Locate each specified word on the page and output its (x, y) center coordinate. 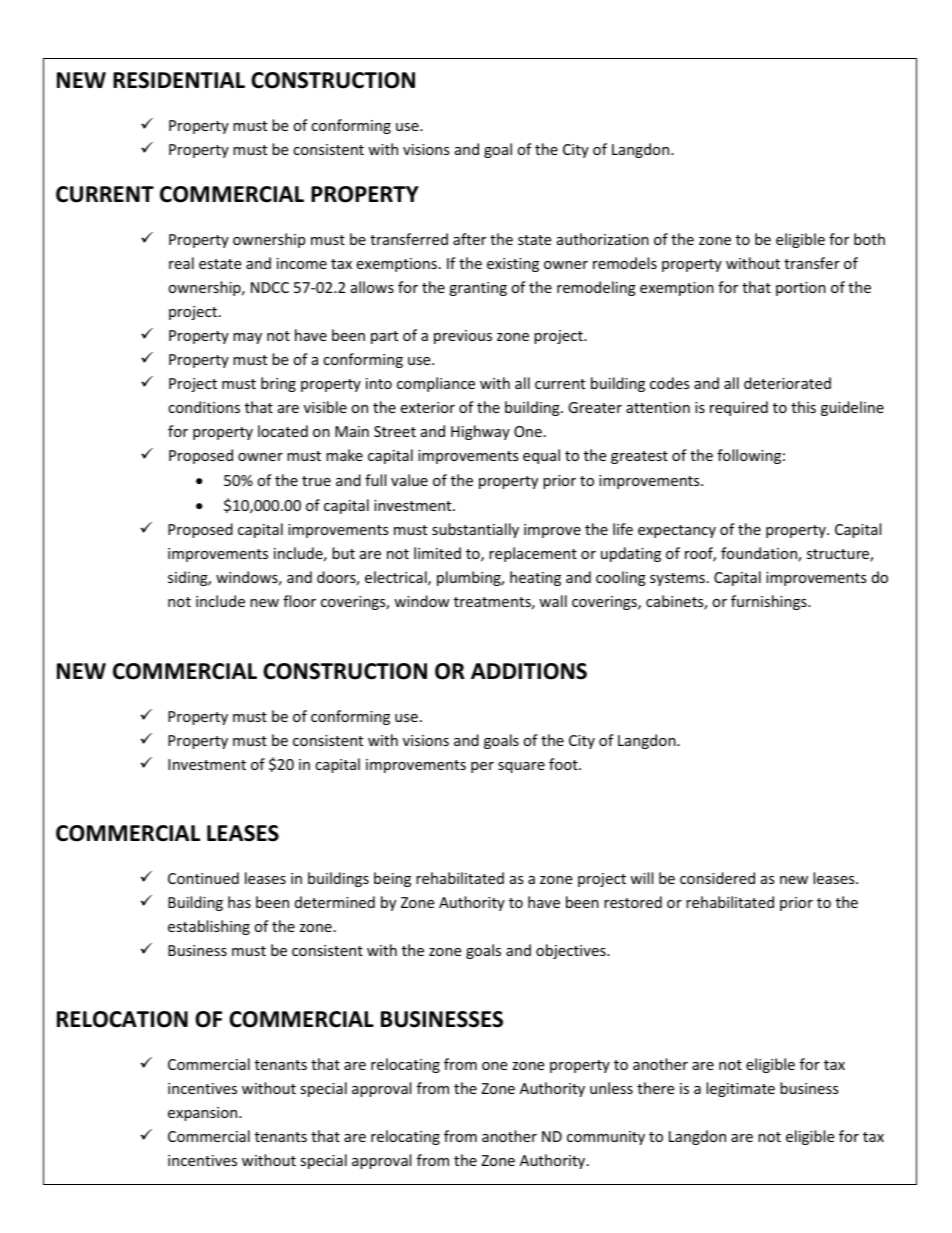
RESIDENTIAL (179, 80)
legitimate (740, 1089)
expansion (204, 1114)
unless (611, 1088)
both (869, 239)
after (469, 239)
